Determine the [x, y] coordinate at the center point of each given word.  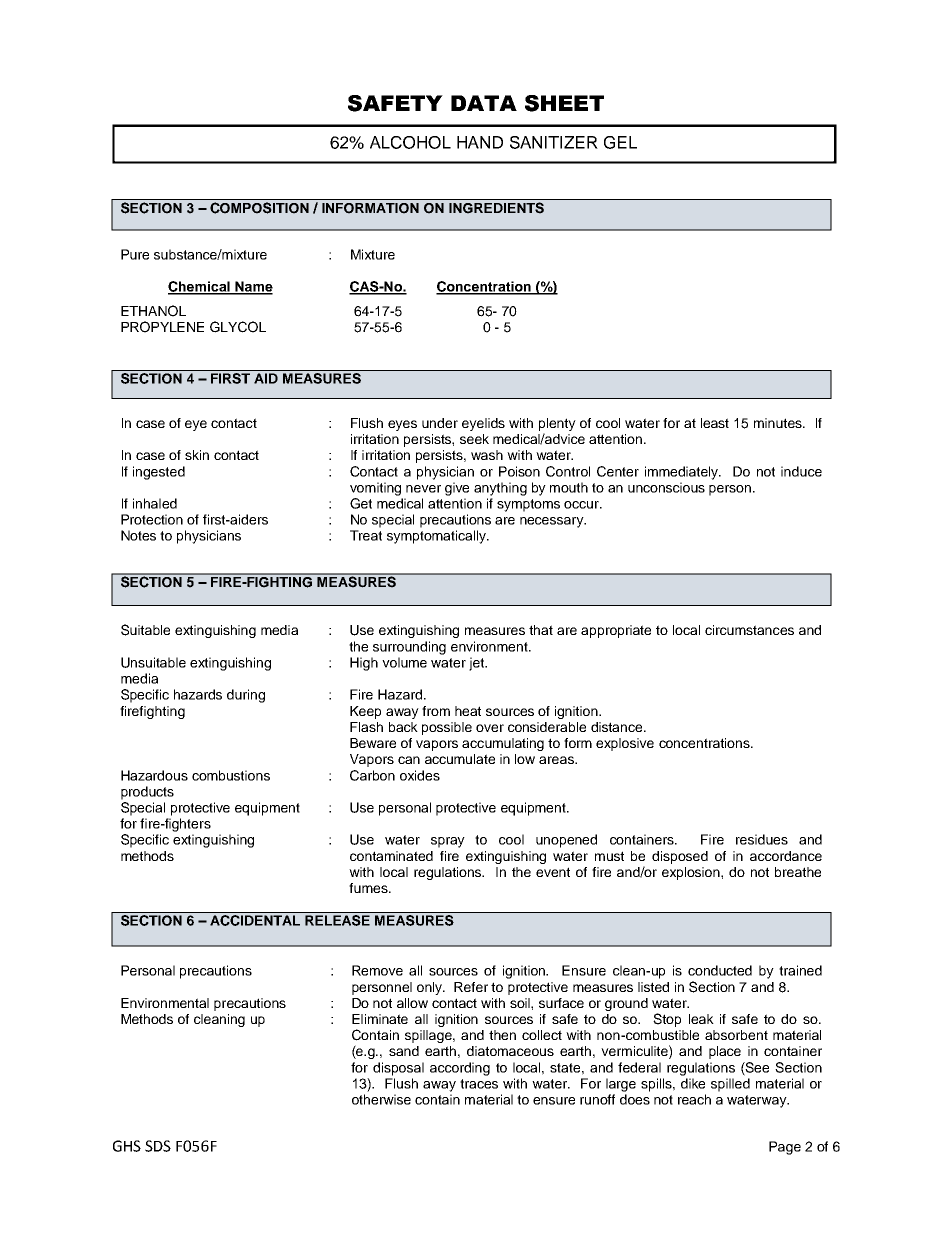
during [246, 696]
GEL [620, 142]
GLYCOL [238, 327]
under [440, 423]
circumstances [749, 630]
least [715, 423]
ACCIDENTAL [255, 920]
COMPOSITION [259, 208]
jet [478, 664]
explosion [692, 873]
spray [448, 842]
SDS [158, 1146]
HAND [480, 142]
